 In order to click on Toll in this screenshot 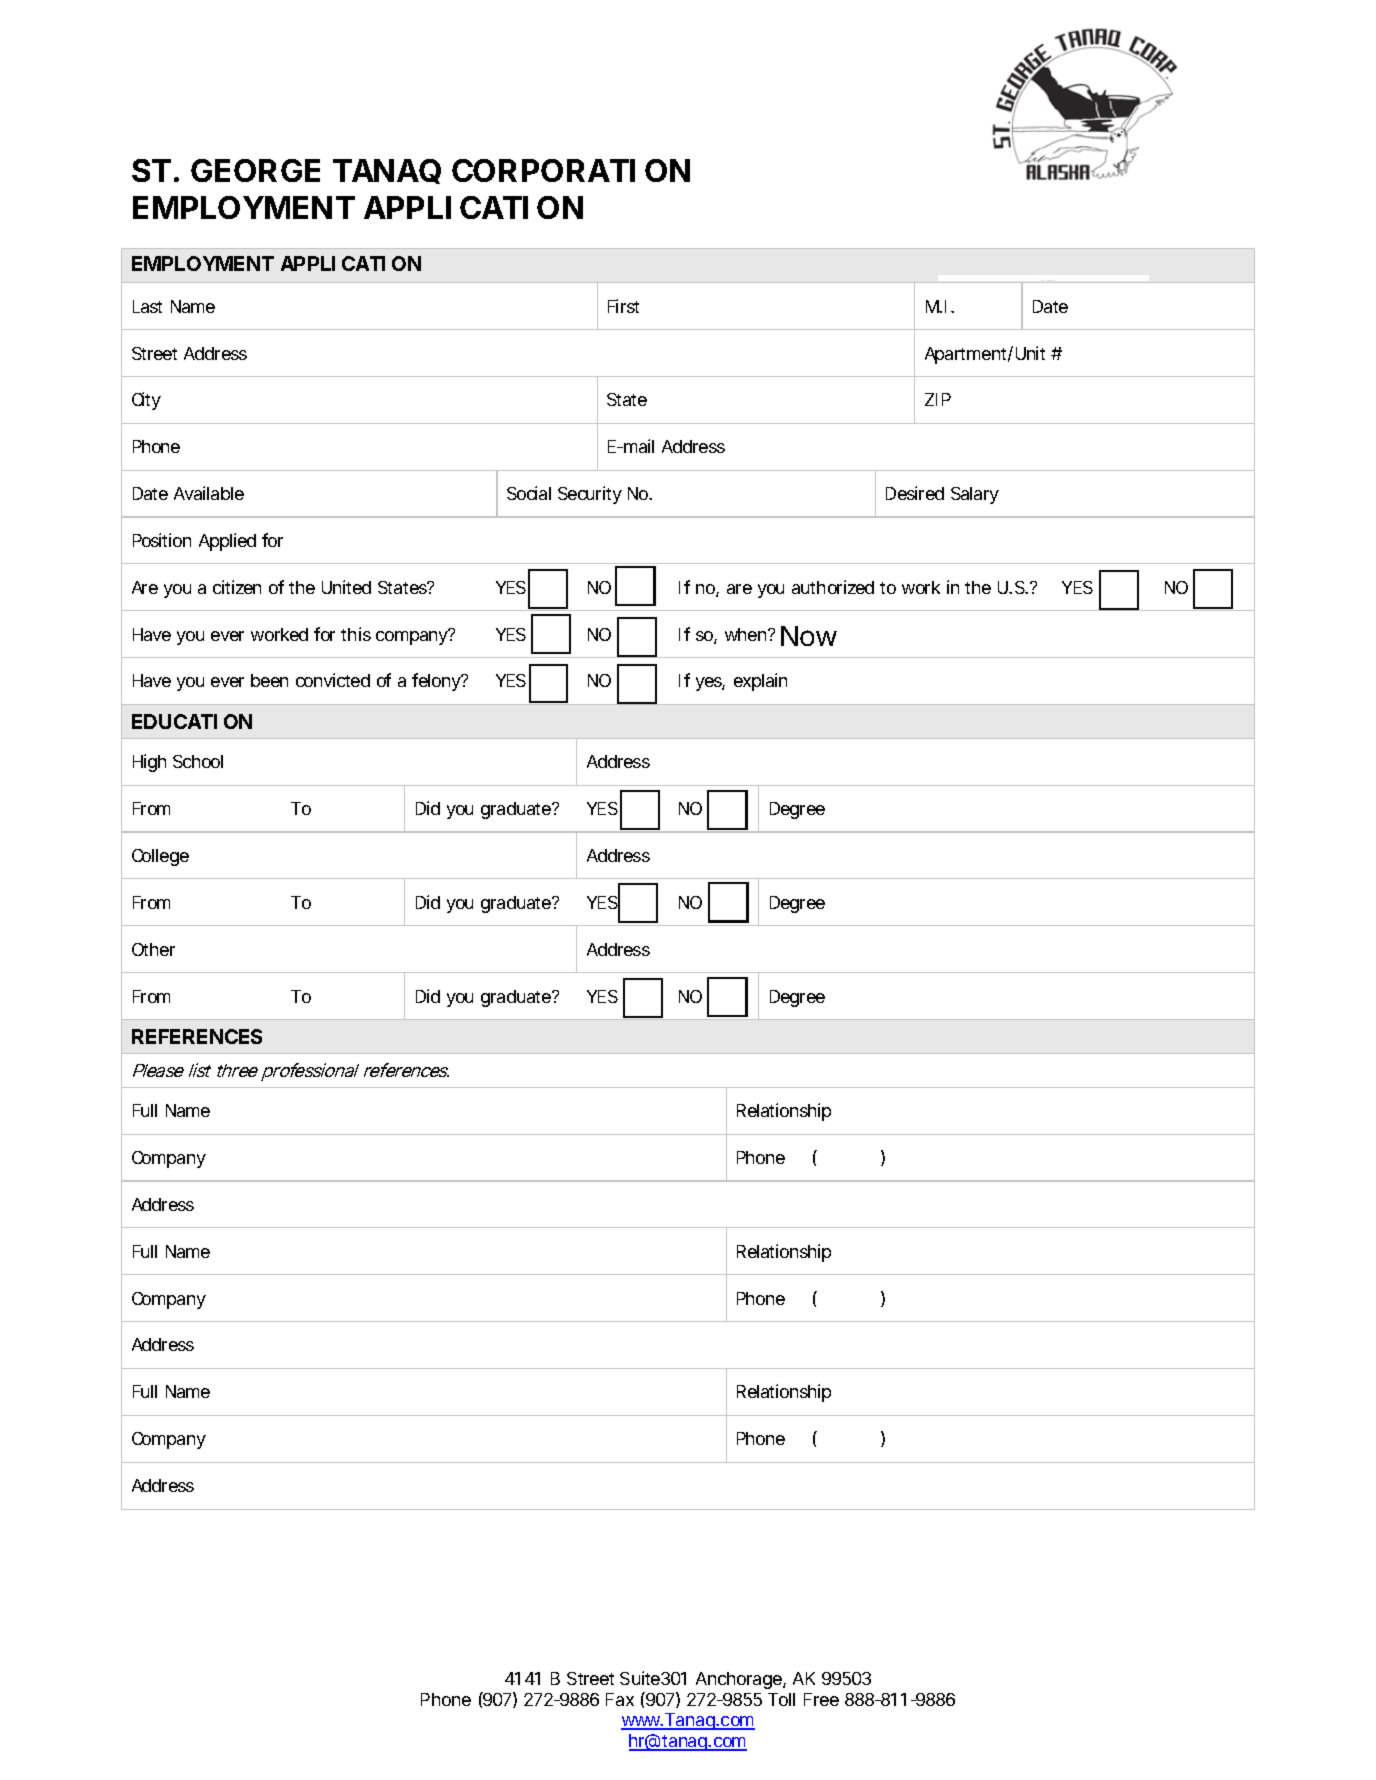, I will do `click(781, 1699)`.
